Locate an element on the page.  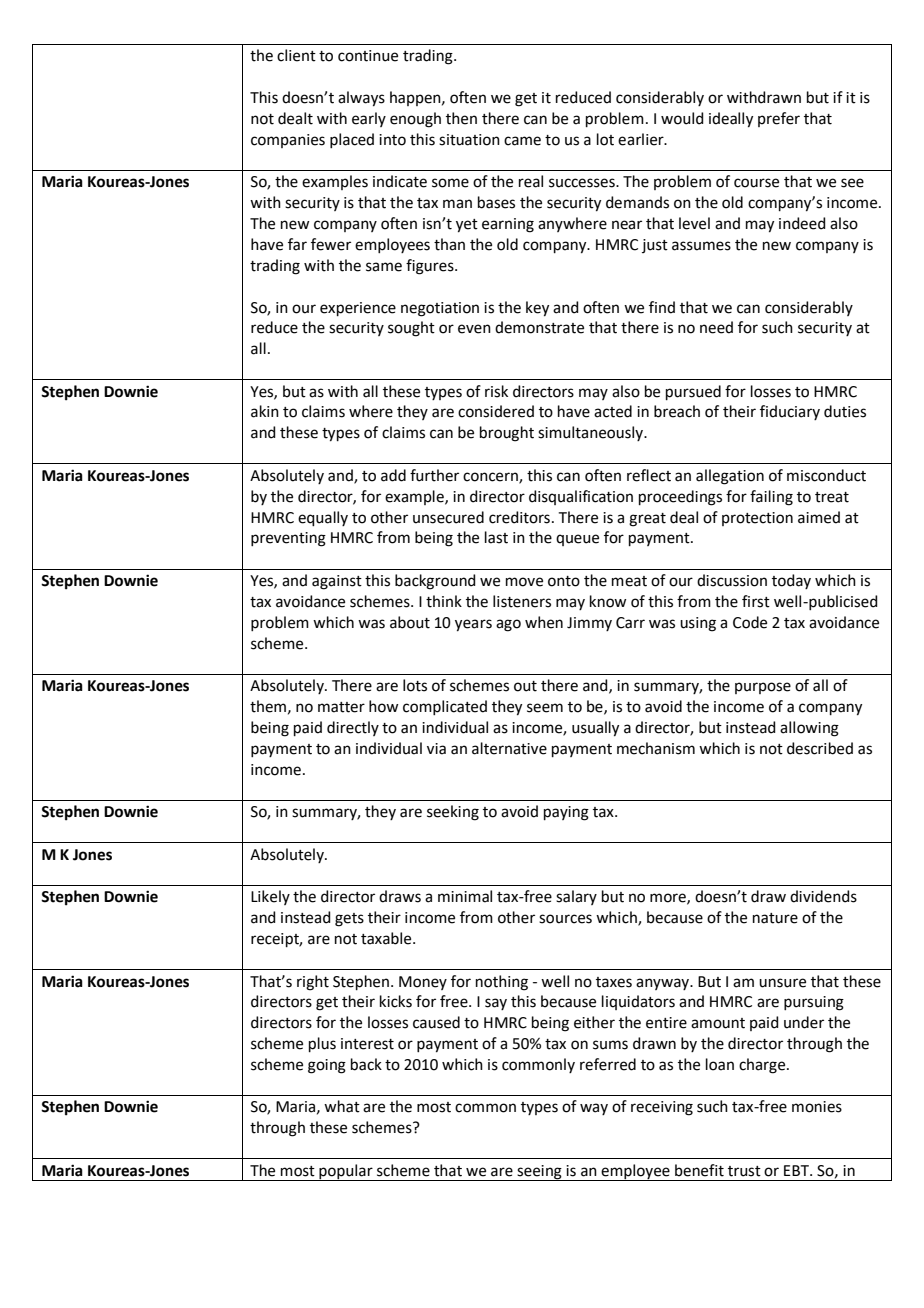
gets is located at coordinates (349, 920).
